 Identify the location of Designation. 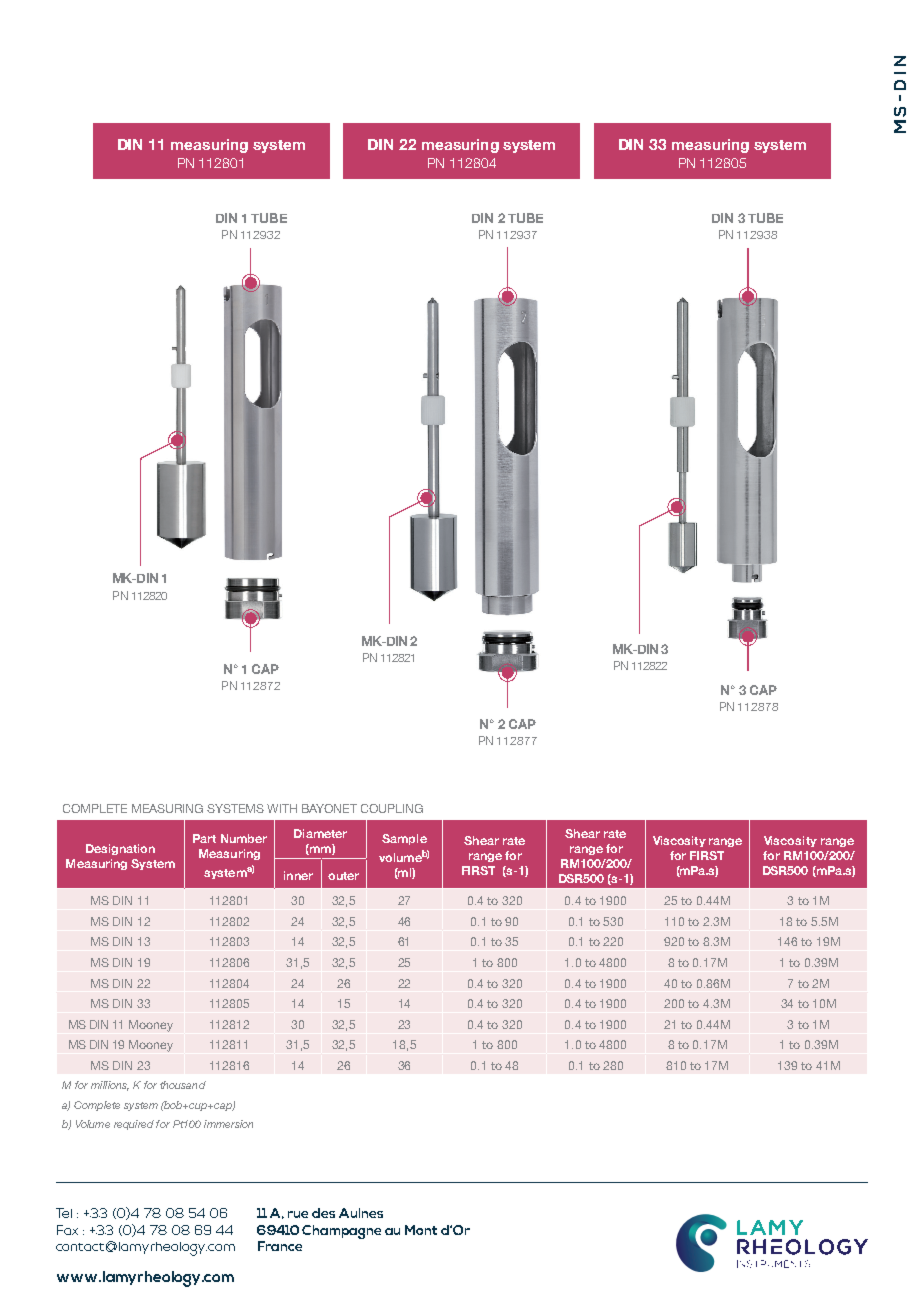
(120, 849).
